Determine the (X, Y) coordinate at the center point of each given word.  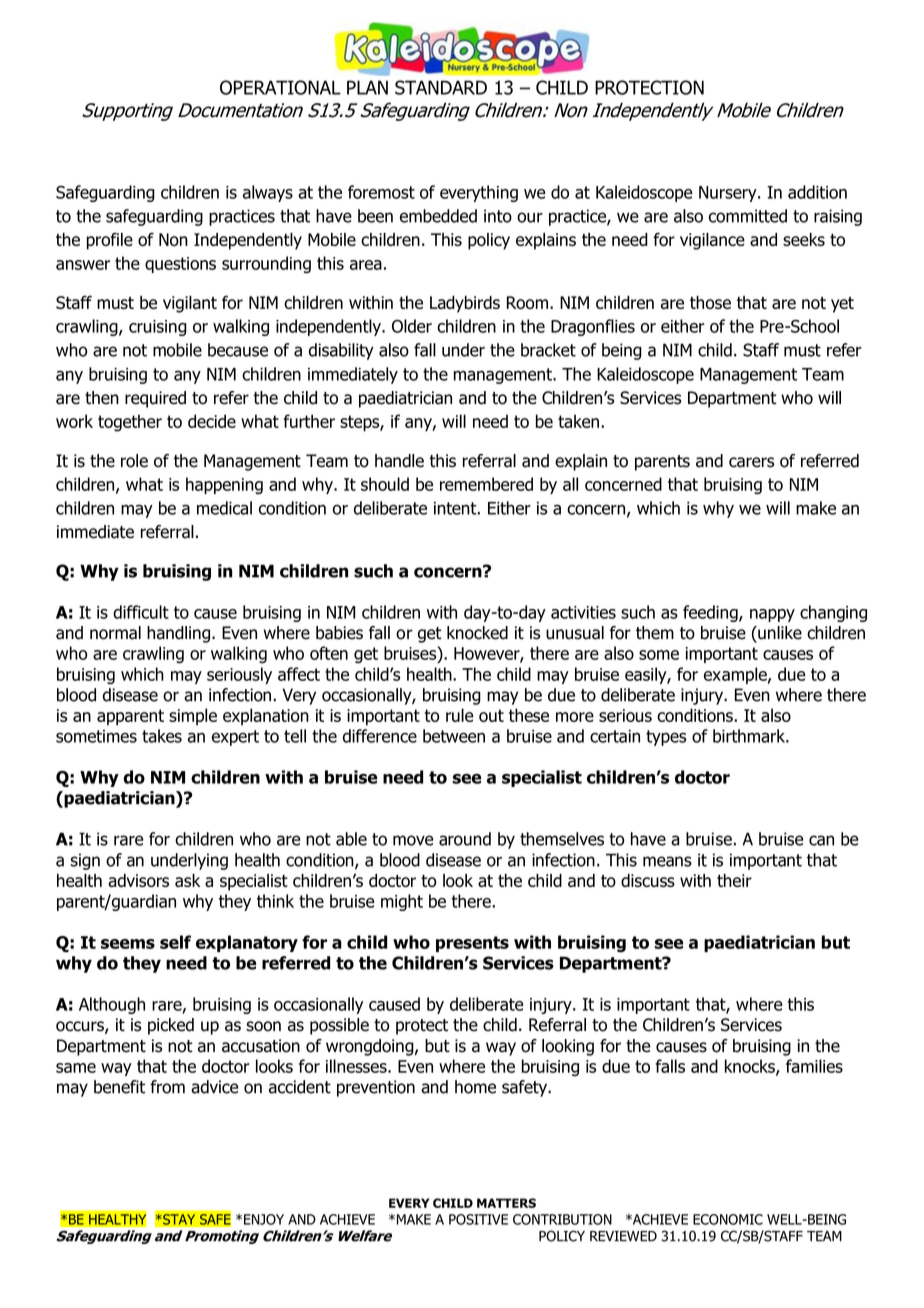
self (175, 942)
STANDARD (441, 87)
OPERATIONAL (280, 87)
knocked (477, 633)
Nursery (729, 194)
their (734, 880)
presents (472, 944)
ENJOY (264, 1219)
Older (412, 326)
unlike (779, 634)
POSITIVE (478, 1219)
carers (751, 462)
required (155, 399)
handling (178, 634)
